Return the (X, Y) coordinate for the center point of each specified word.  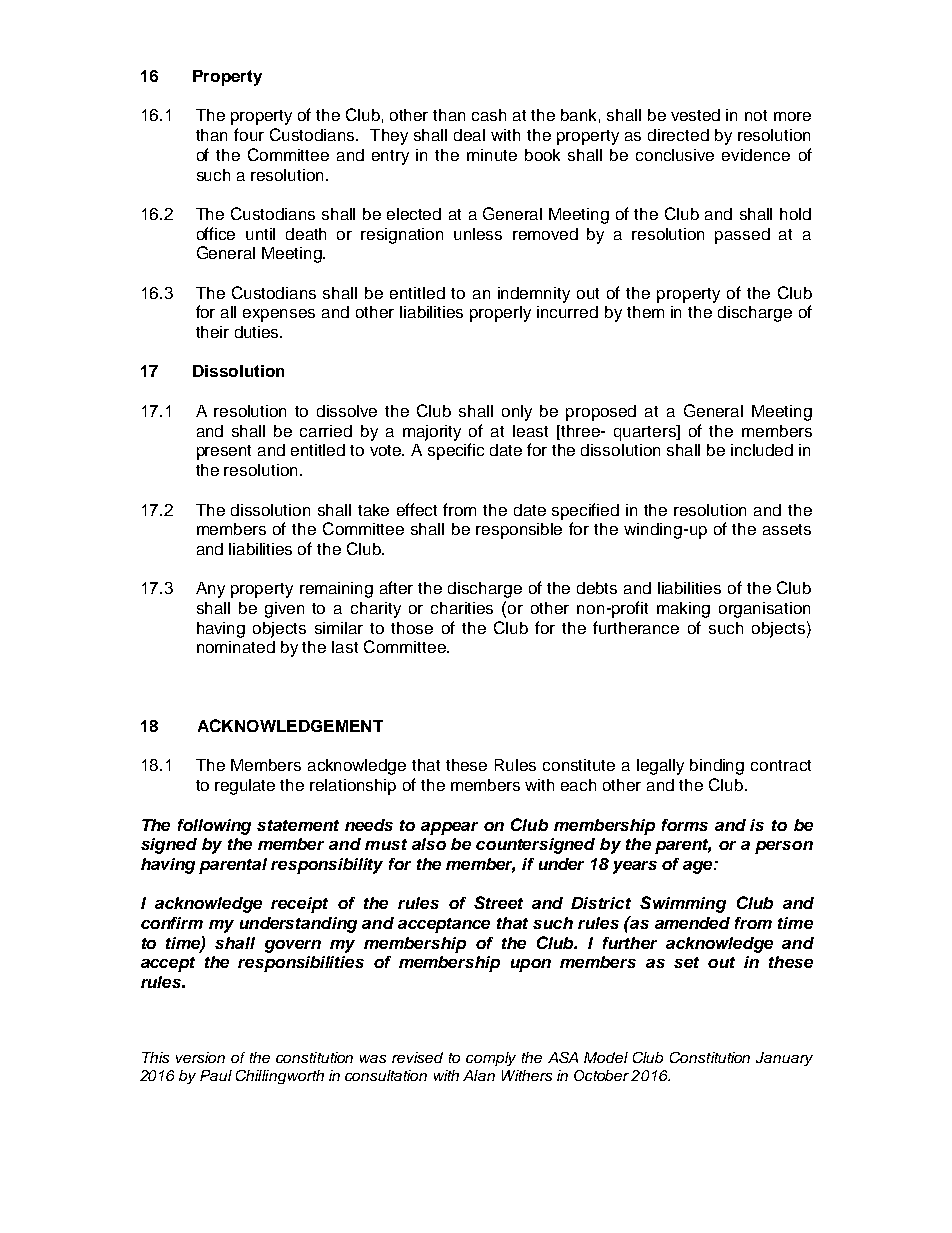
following (214, 827)
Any (210, 590)
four (249, 134)
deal (469, 135)
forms (685, 825)
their (212, 332)
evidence (756, 155)
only (517, 413)
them (645, 312)
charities (462, 608)
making (683, 610)
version (200, 1057)
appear (449, 828)
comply (491, 1059)
